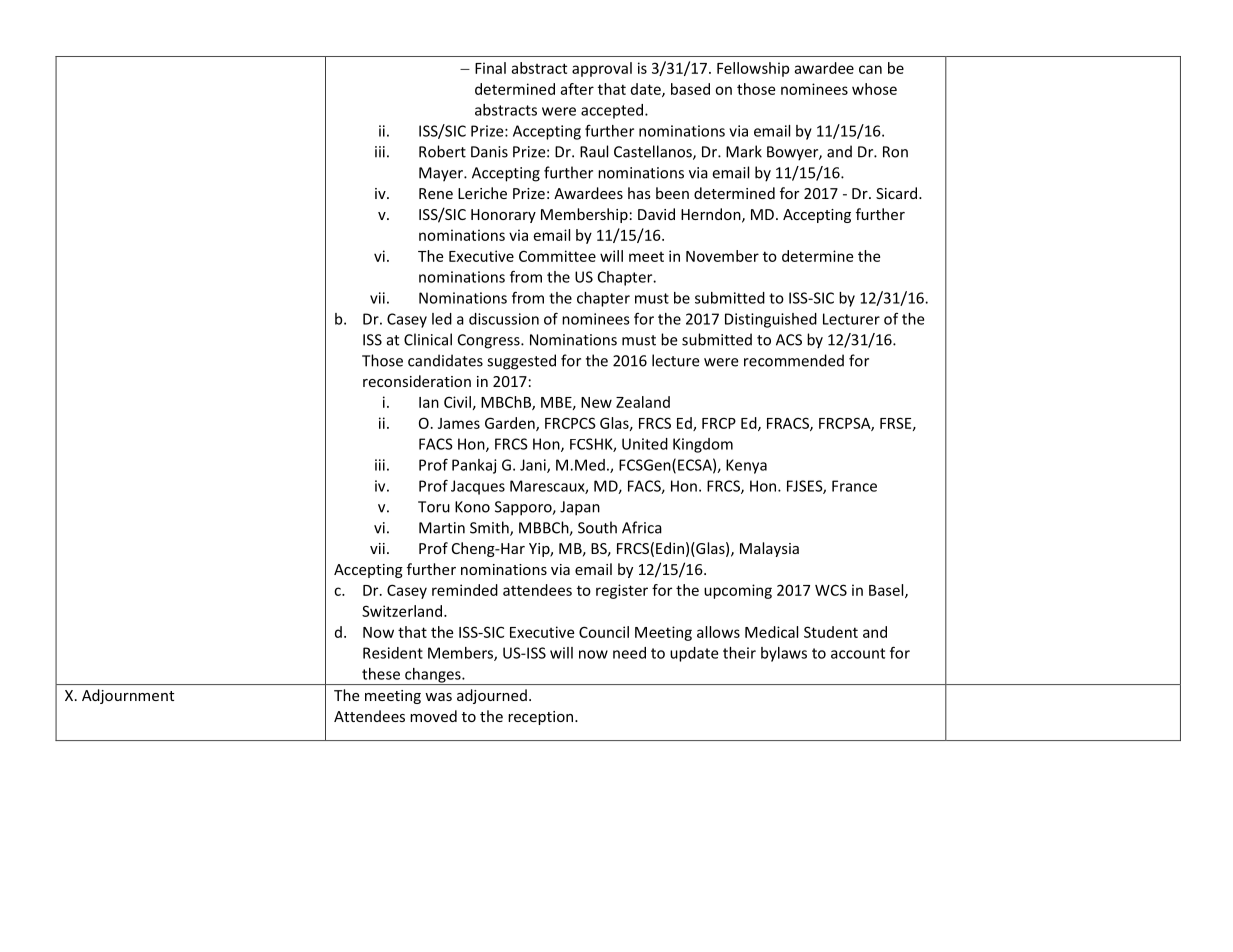  I want to click on Adjournment, so click(128, 696).
